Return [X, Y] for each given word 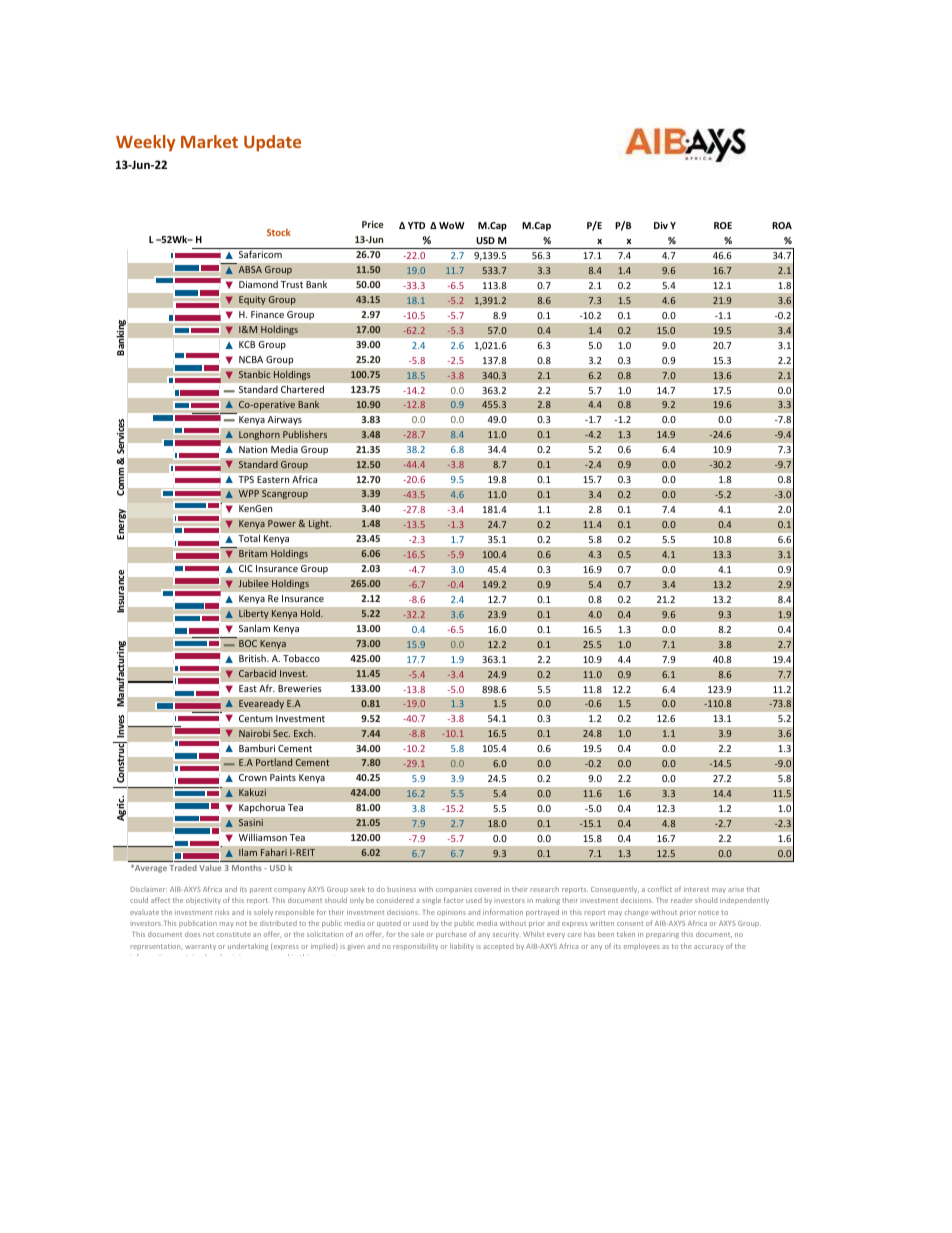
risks [222, 912]
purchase [451, 934]
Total [249, 538]
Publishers [305, 434]
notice [709, 912]
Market [209, 141]
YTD [416, 225]
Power [282, 523]
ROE [723, 225]
